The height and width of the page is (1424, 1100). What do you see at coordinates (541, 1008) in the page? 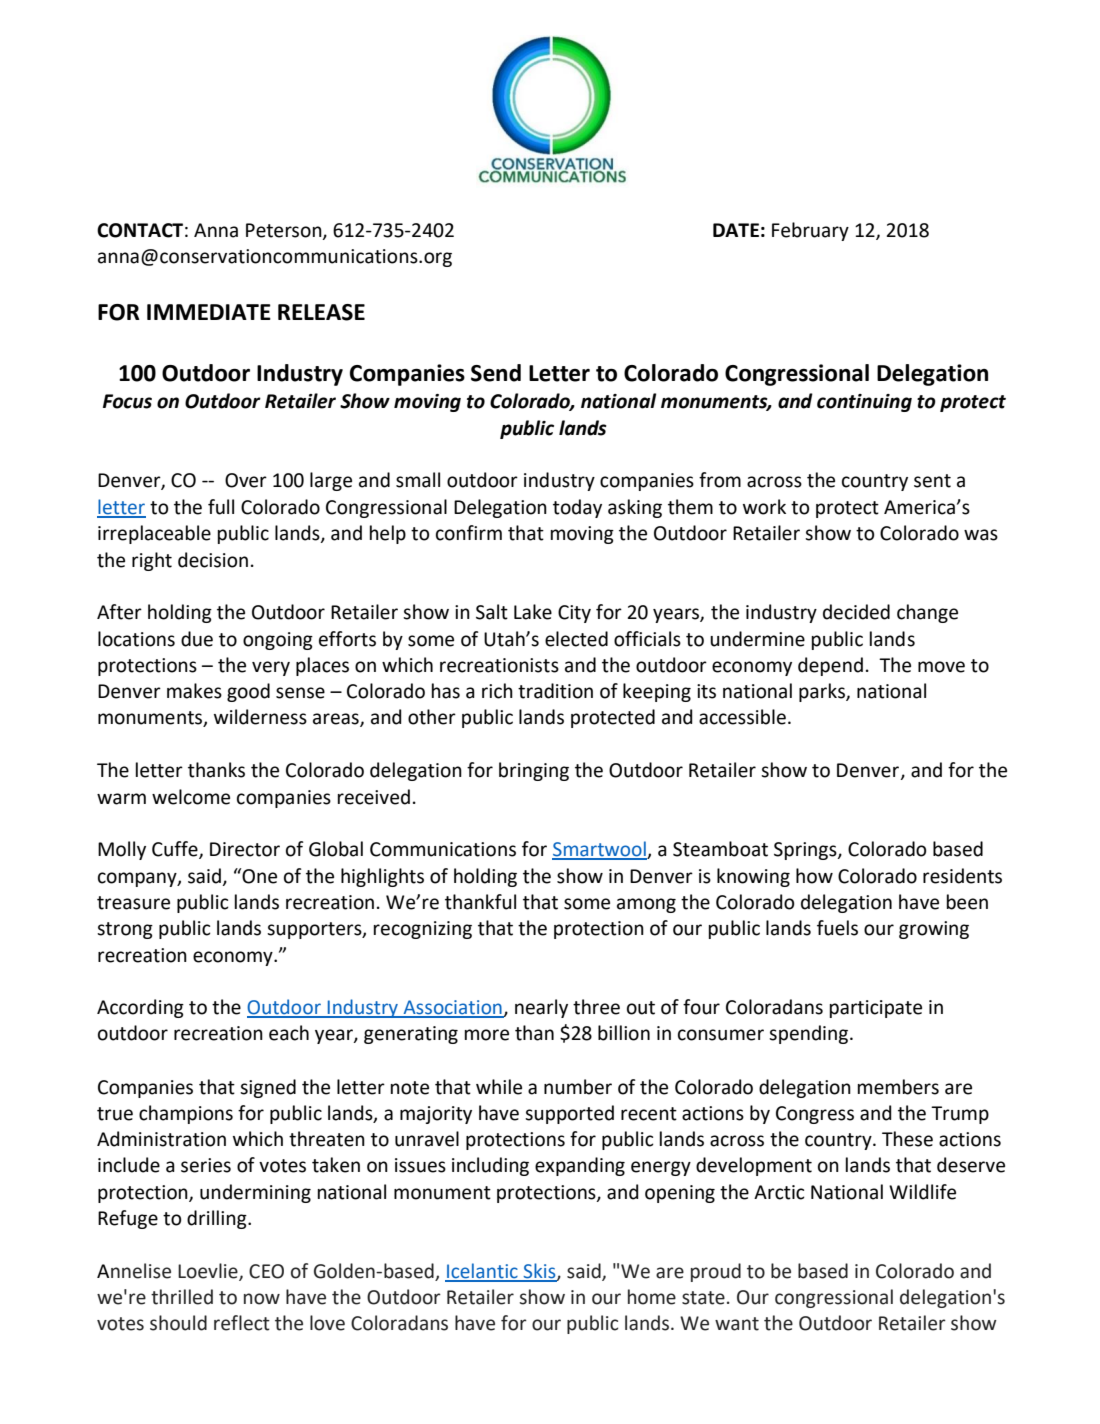
I see `nearly` at bounding box center [541, 1008].
